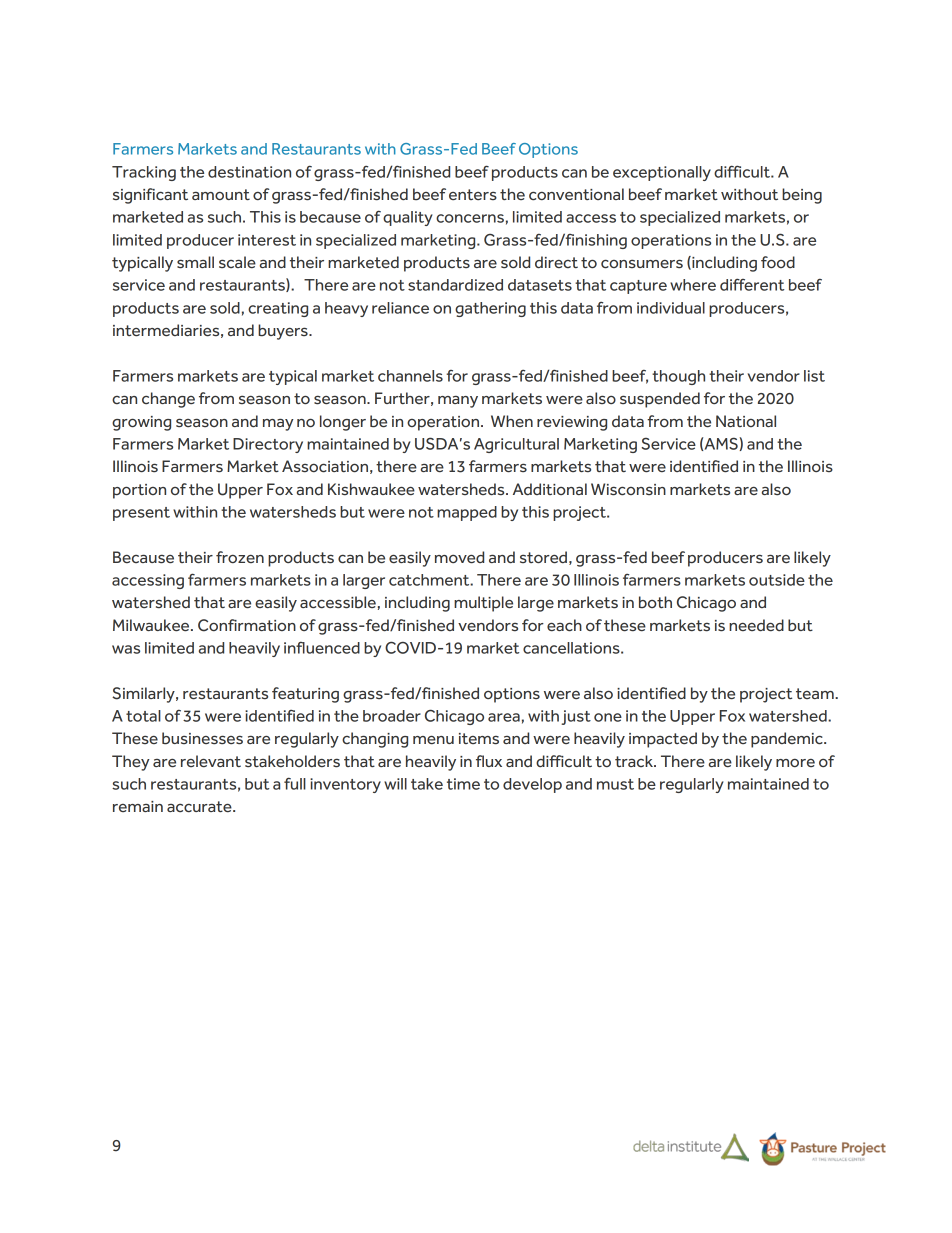 Image resolution: width=952 pixels, height=1233 pixels. Describe the element at coordinates (168, 400) in the page. I see `change` at that location.
